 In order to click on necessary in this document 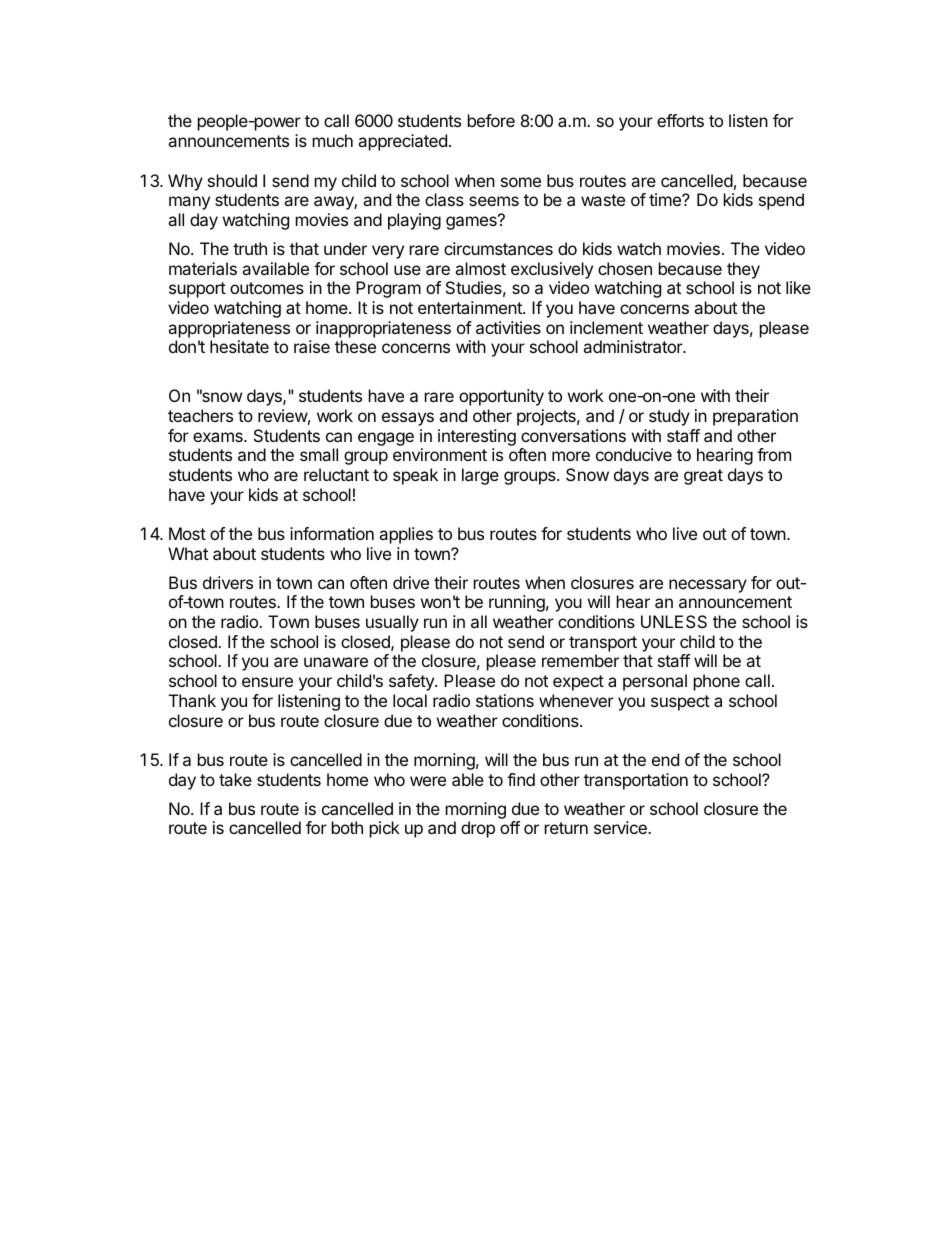, I will do `click(708, 586)`.
